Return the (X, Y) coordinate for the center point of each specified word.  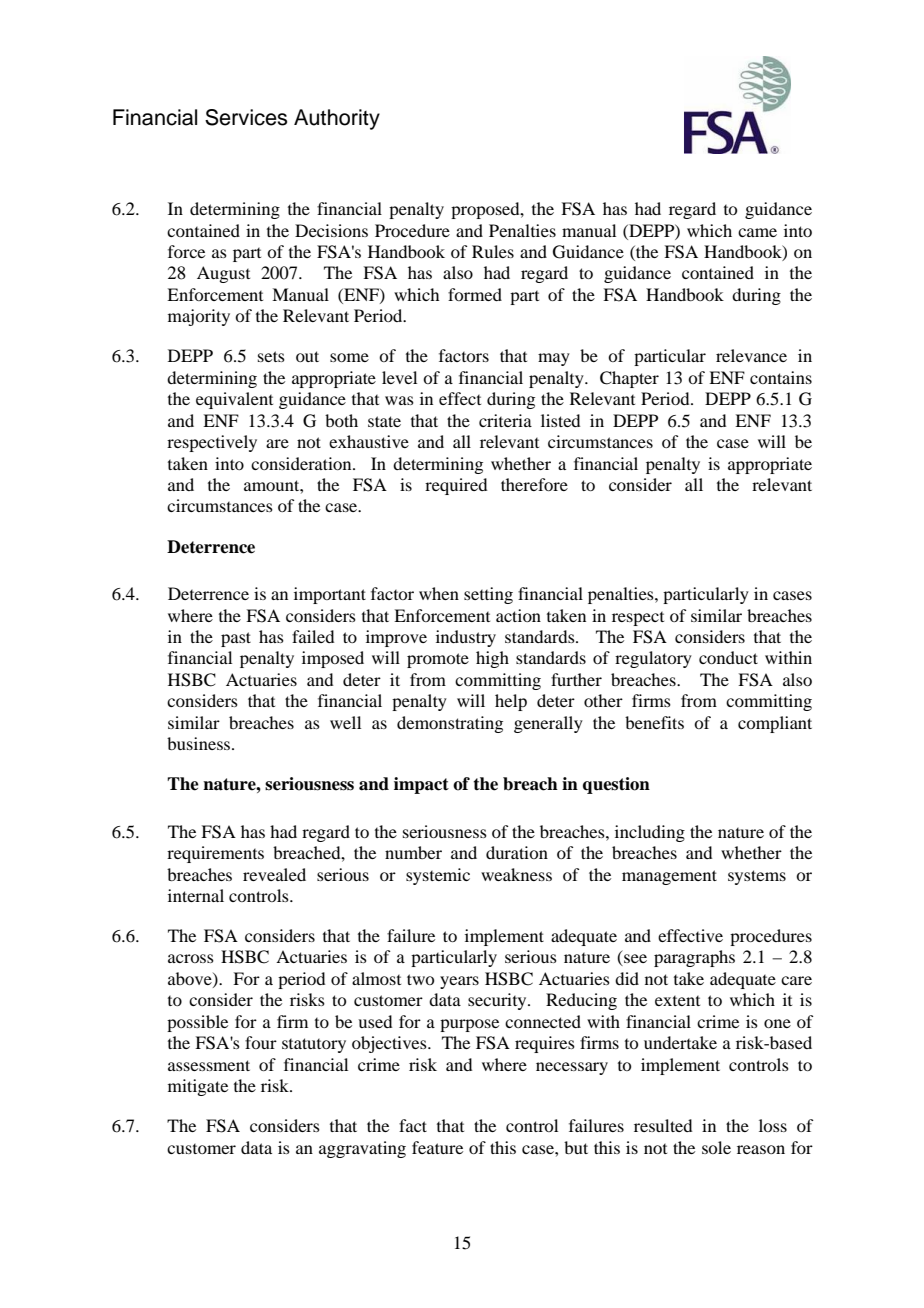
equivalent (234, 400)
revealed (274, 874)
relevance (751, 355)
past (236, 639)
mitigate (198, 1087)
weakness (516, 874)
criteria (505, 420)
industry (466, 638)
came (757, 232)
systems (757, 877)
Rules (493, 251)
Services (246, 117)
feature (437, 1147)
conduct (728, 657)
